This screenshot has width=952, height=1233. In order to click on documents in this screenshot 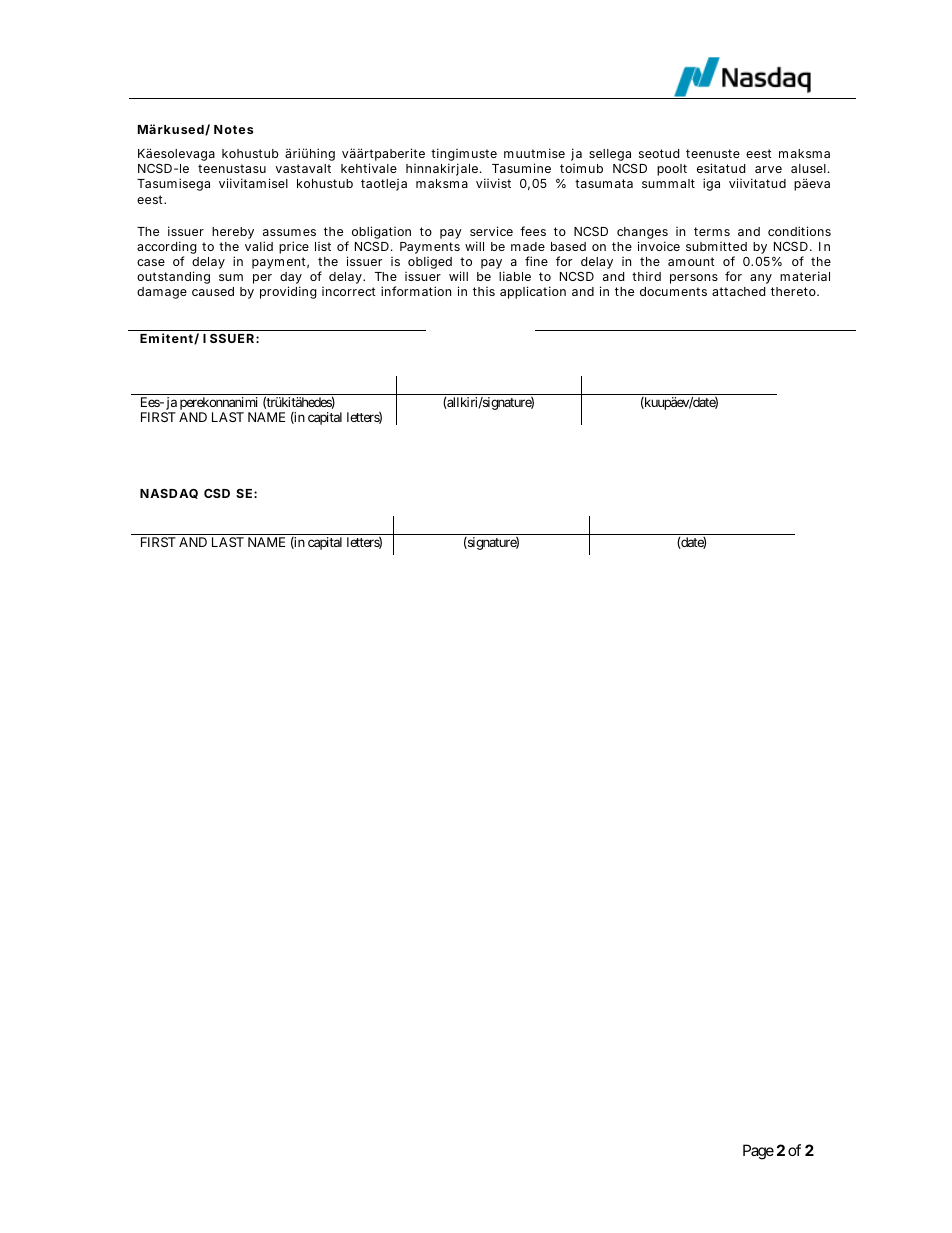, I will do `click(673, 291)`.
